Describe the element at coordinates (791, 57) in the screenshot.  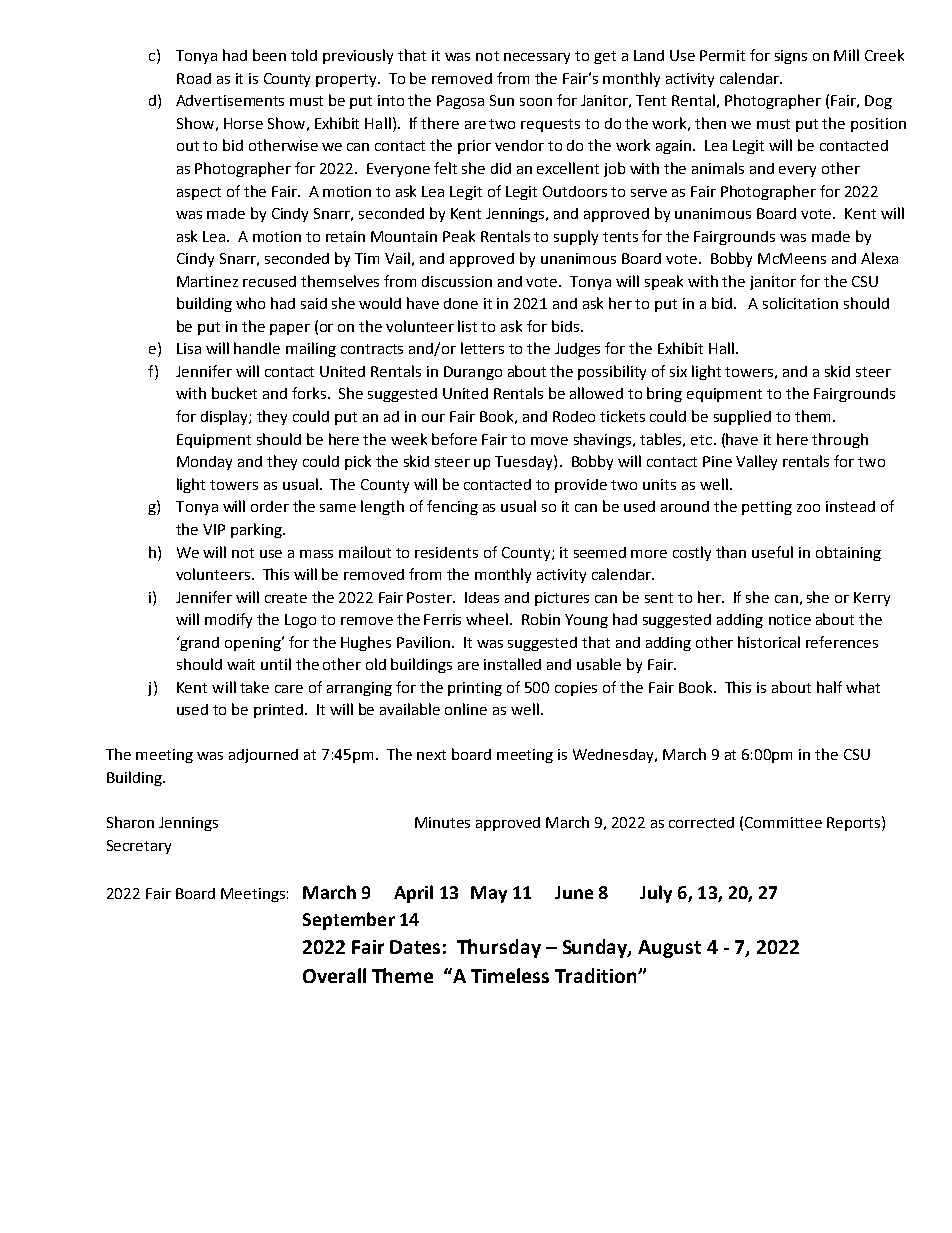
I see `signs` at that location.
